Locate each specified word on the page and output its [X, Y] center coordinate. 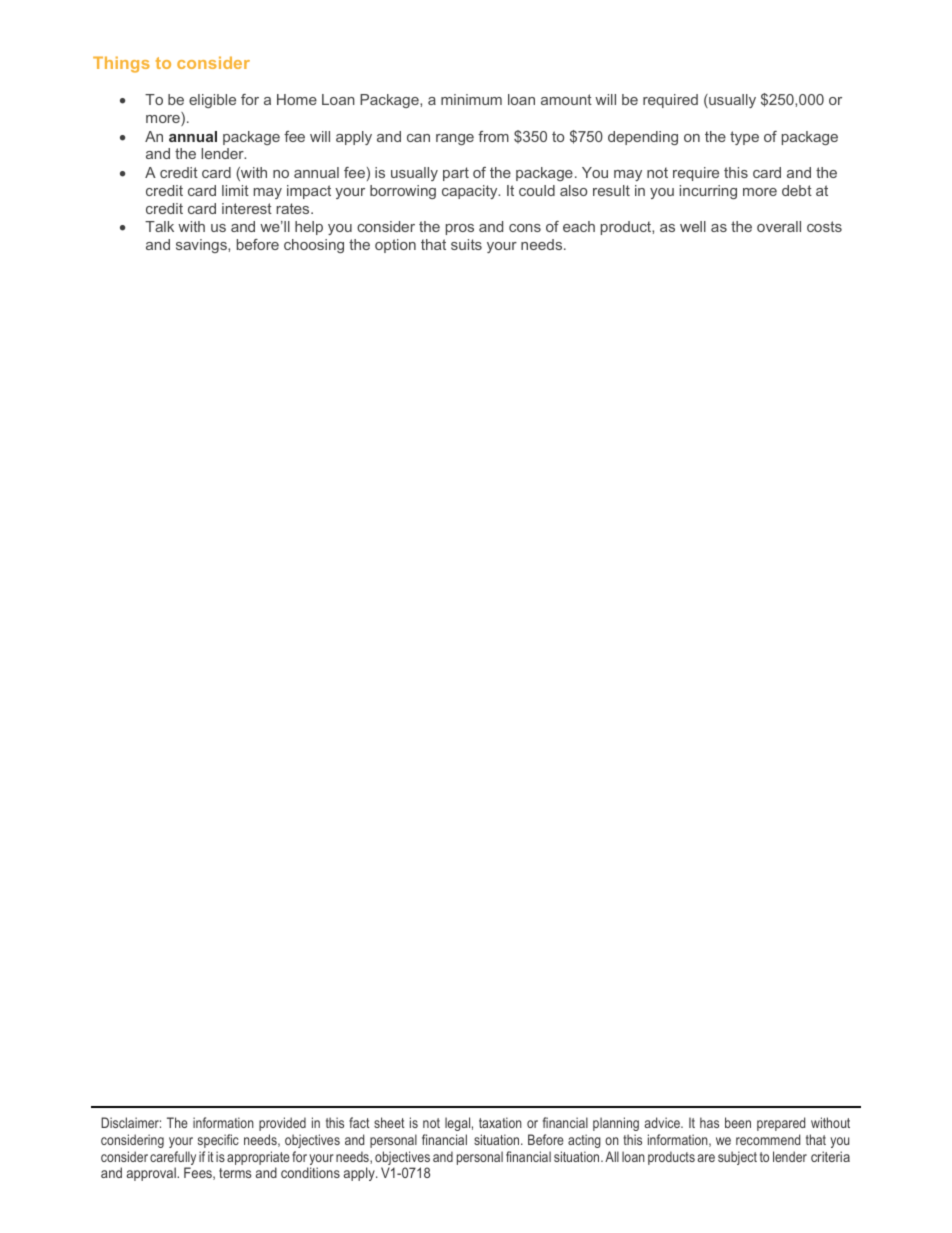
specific [218, 1141]
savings [202, 246]
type [744, 138]
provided [282, 1124]
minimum [471, 99]
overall [779, 226]
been [738, 1122]
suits [466, 244]
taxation [500, 1122]
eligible [212, 101]
